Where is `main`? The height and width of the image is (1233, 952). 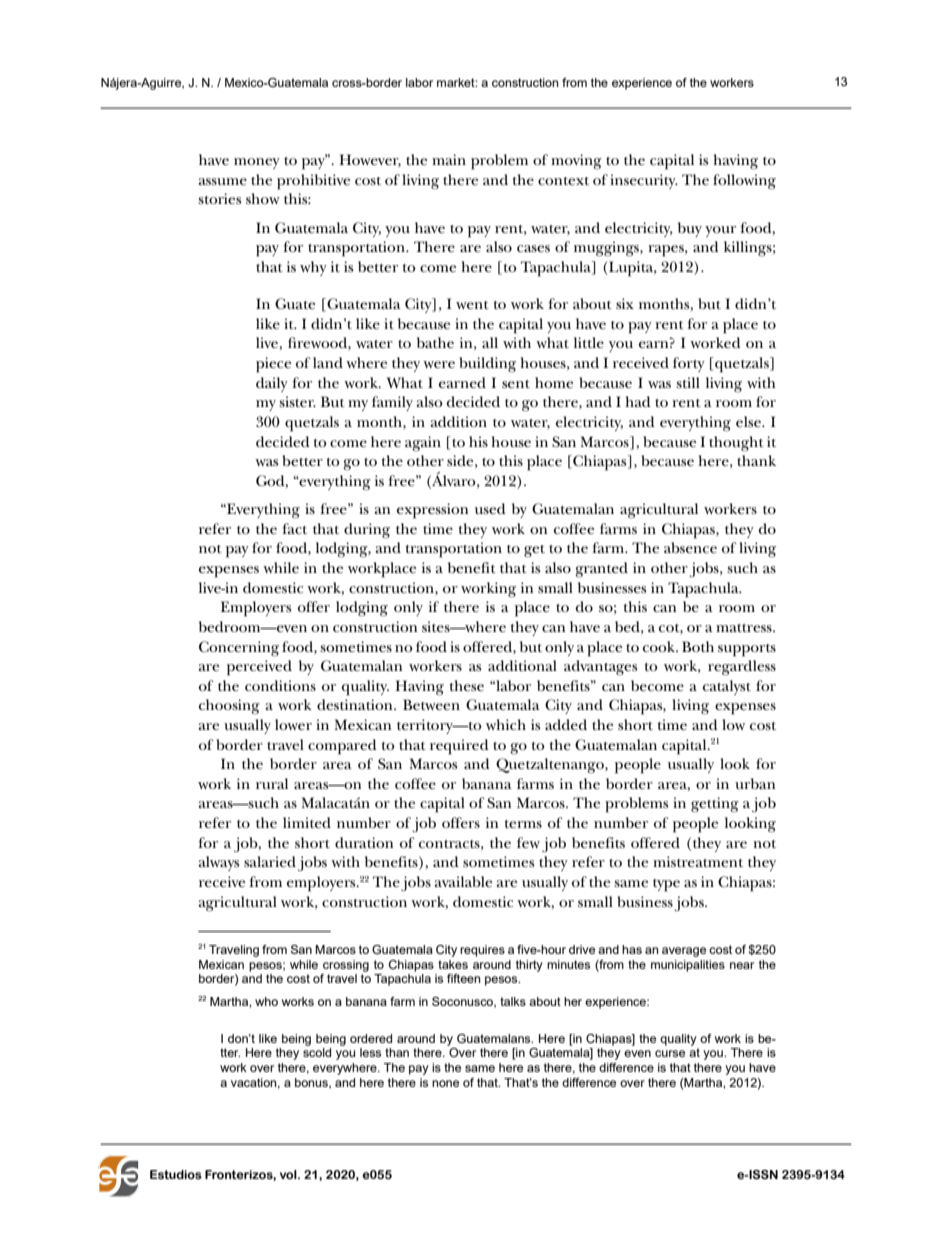 main is located at coordinates (449, 159).
